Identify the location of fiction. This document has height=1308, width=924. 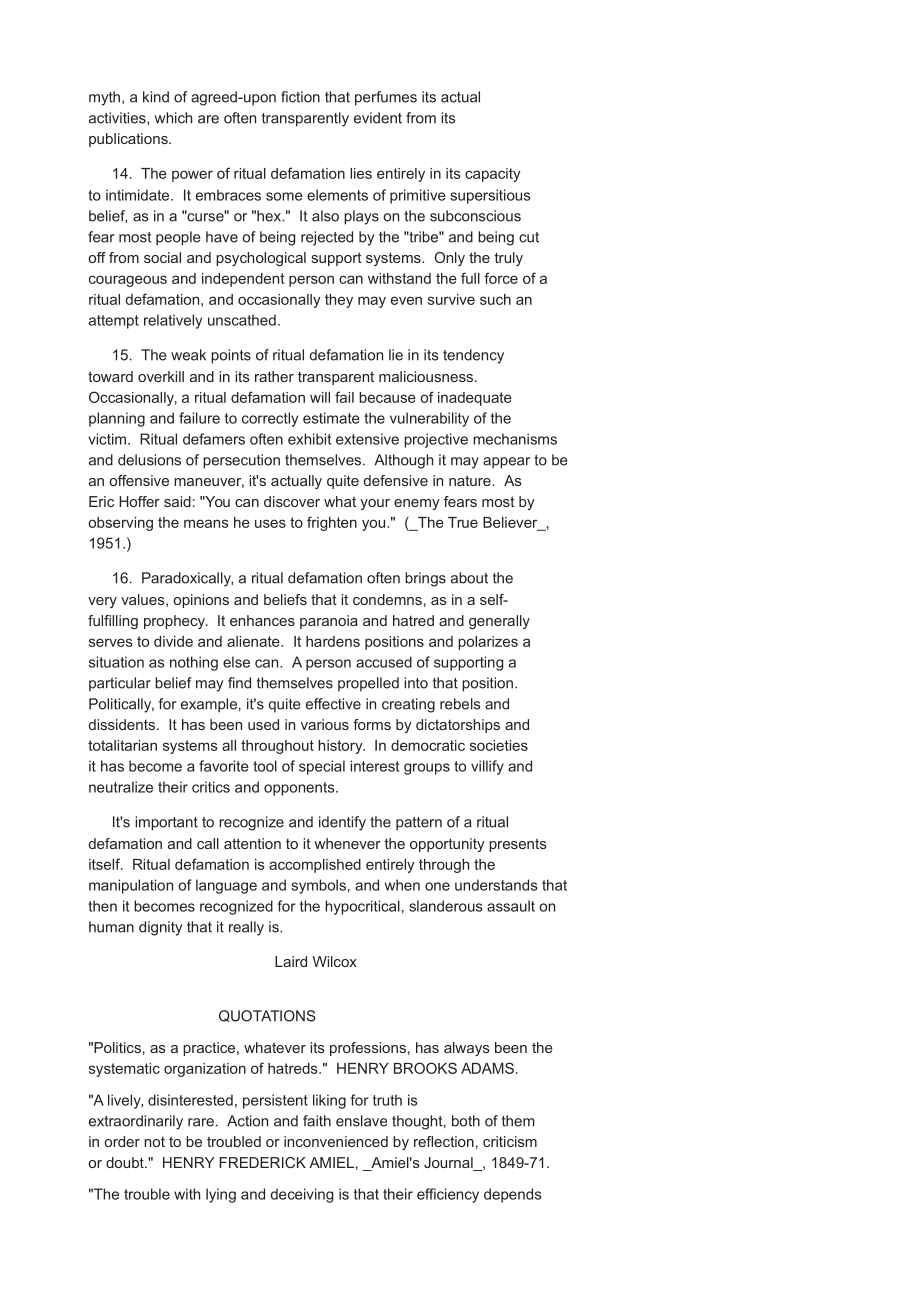
(300, 97).
